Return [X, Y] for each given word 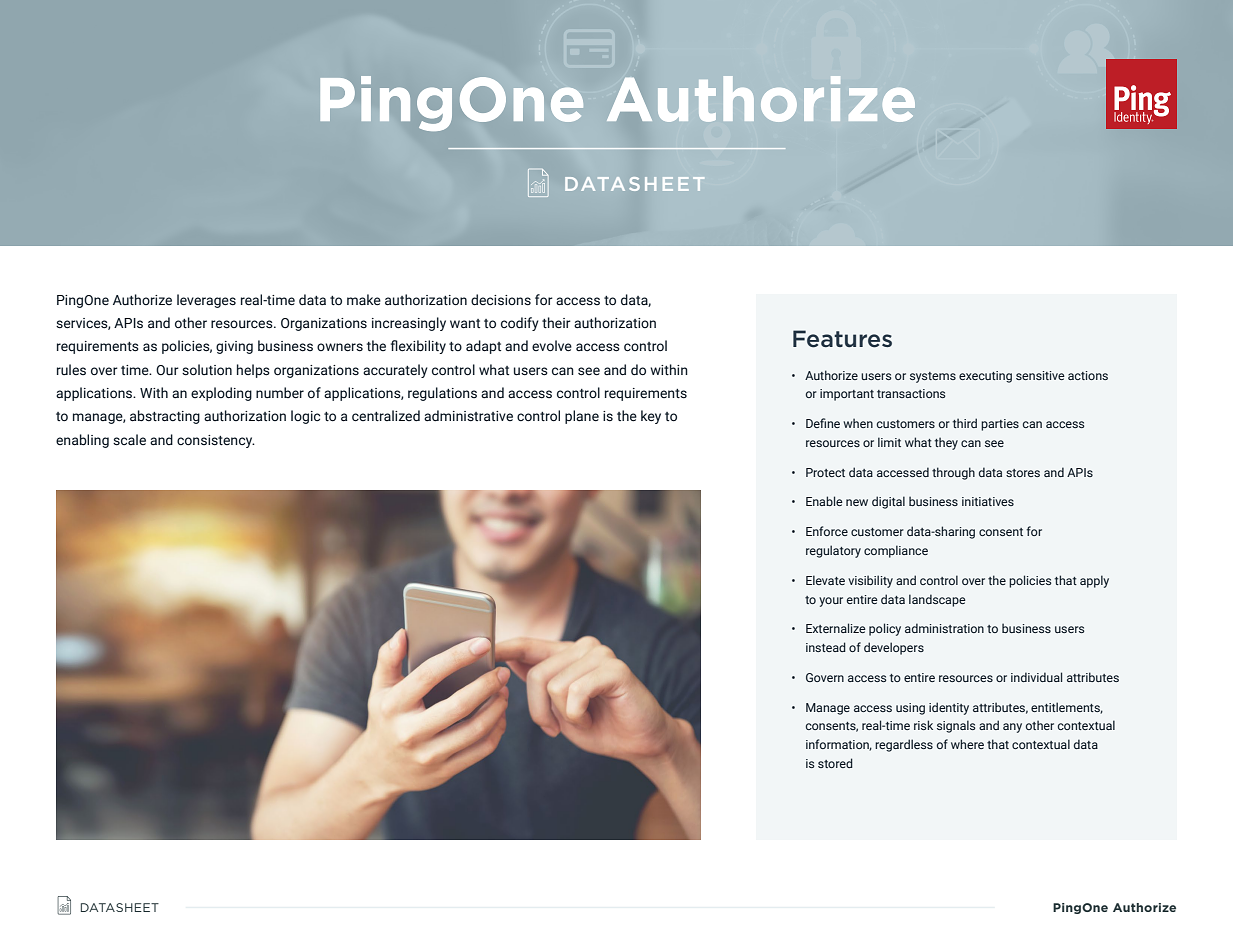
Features [842, 339]
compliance [896, 551]
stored [835, 763]
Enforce [827, 531]
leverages [206, 301]
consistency [216, 441]
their [556, 322]
